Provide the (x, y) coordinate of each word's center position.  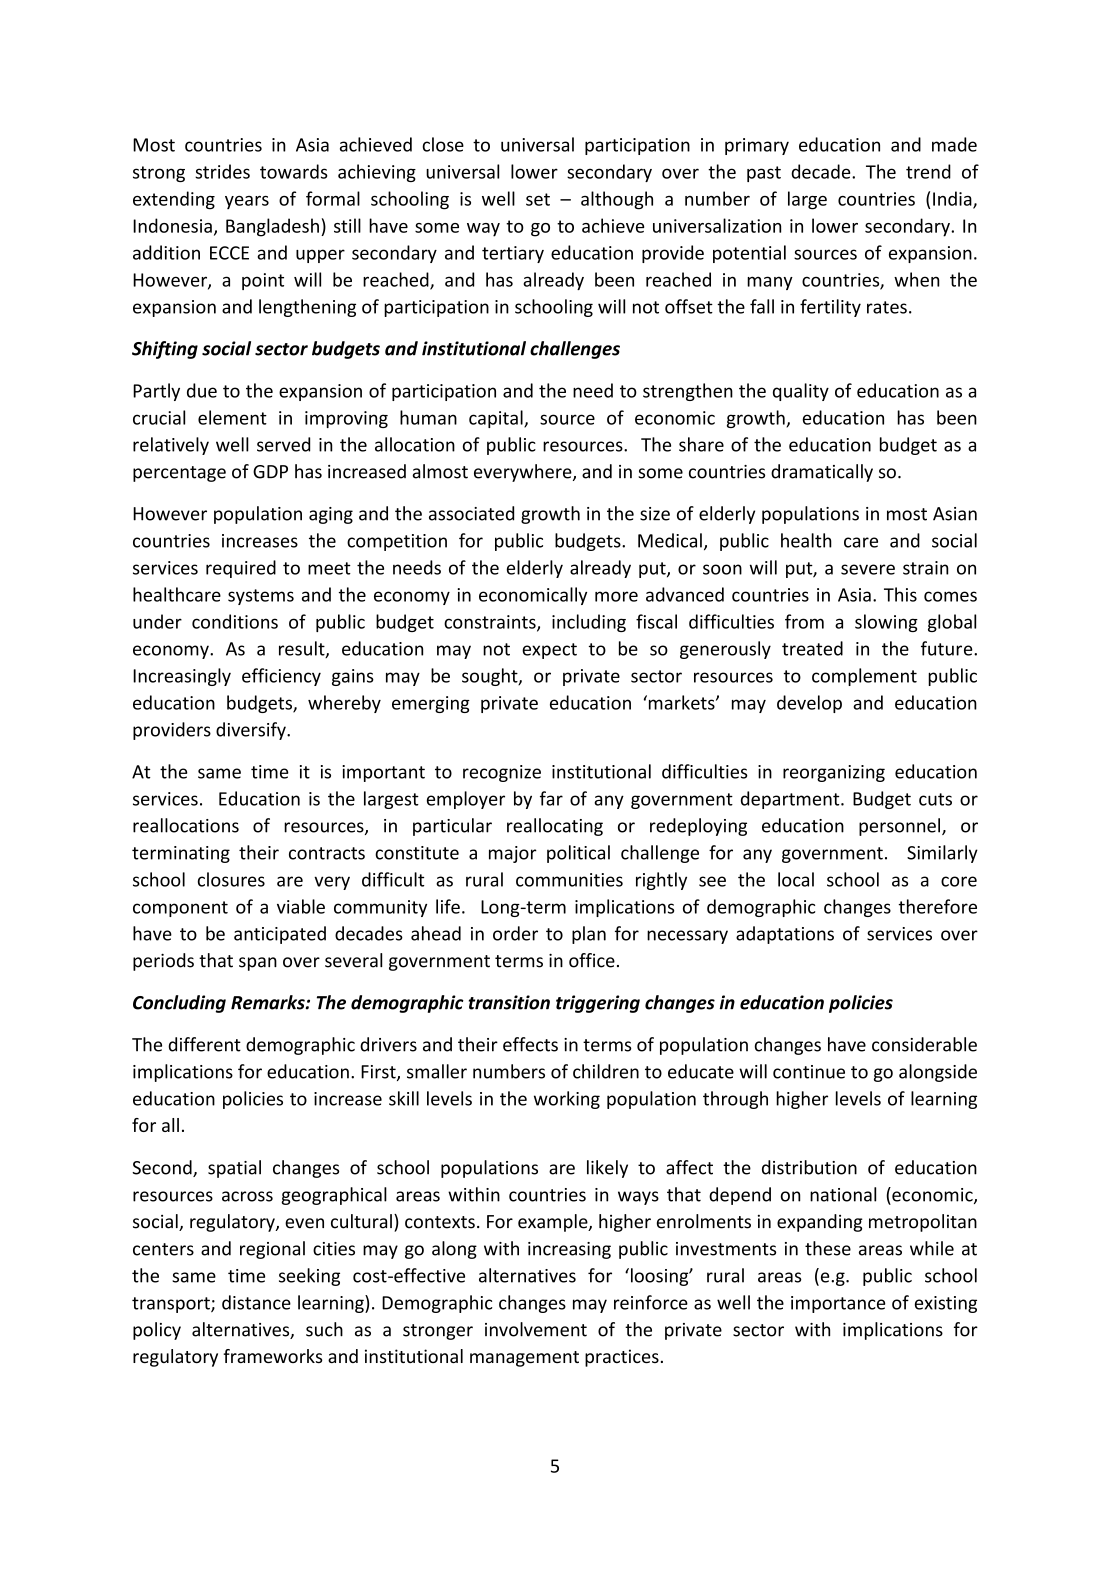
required (241, 569)
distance (256, 1302)
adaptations (785, 935)
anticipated (280, 935)
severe (868, 569)
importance (838, 1304)
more (616, 596)
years (247, 202)
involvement (536, 1329)
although (617, 200)
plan (589, 935)
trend (928, 171)
